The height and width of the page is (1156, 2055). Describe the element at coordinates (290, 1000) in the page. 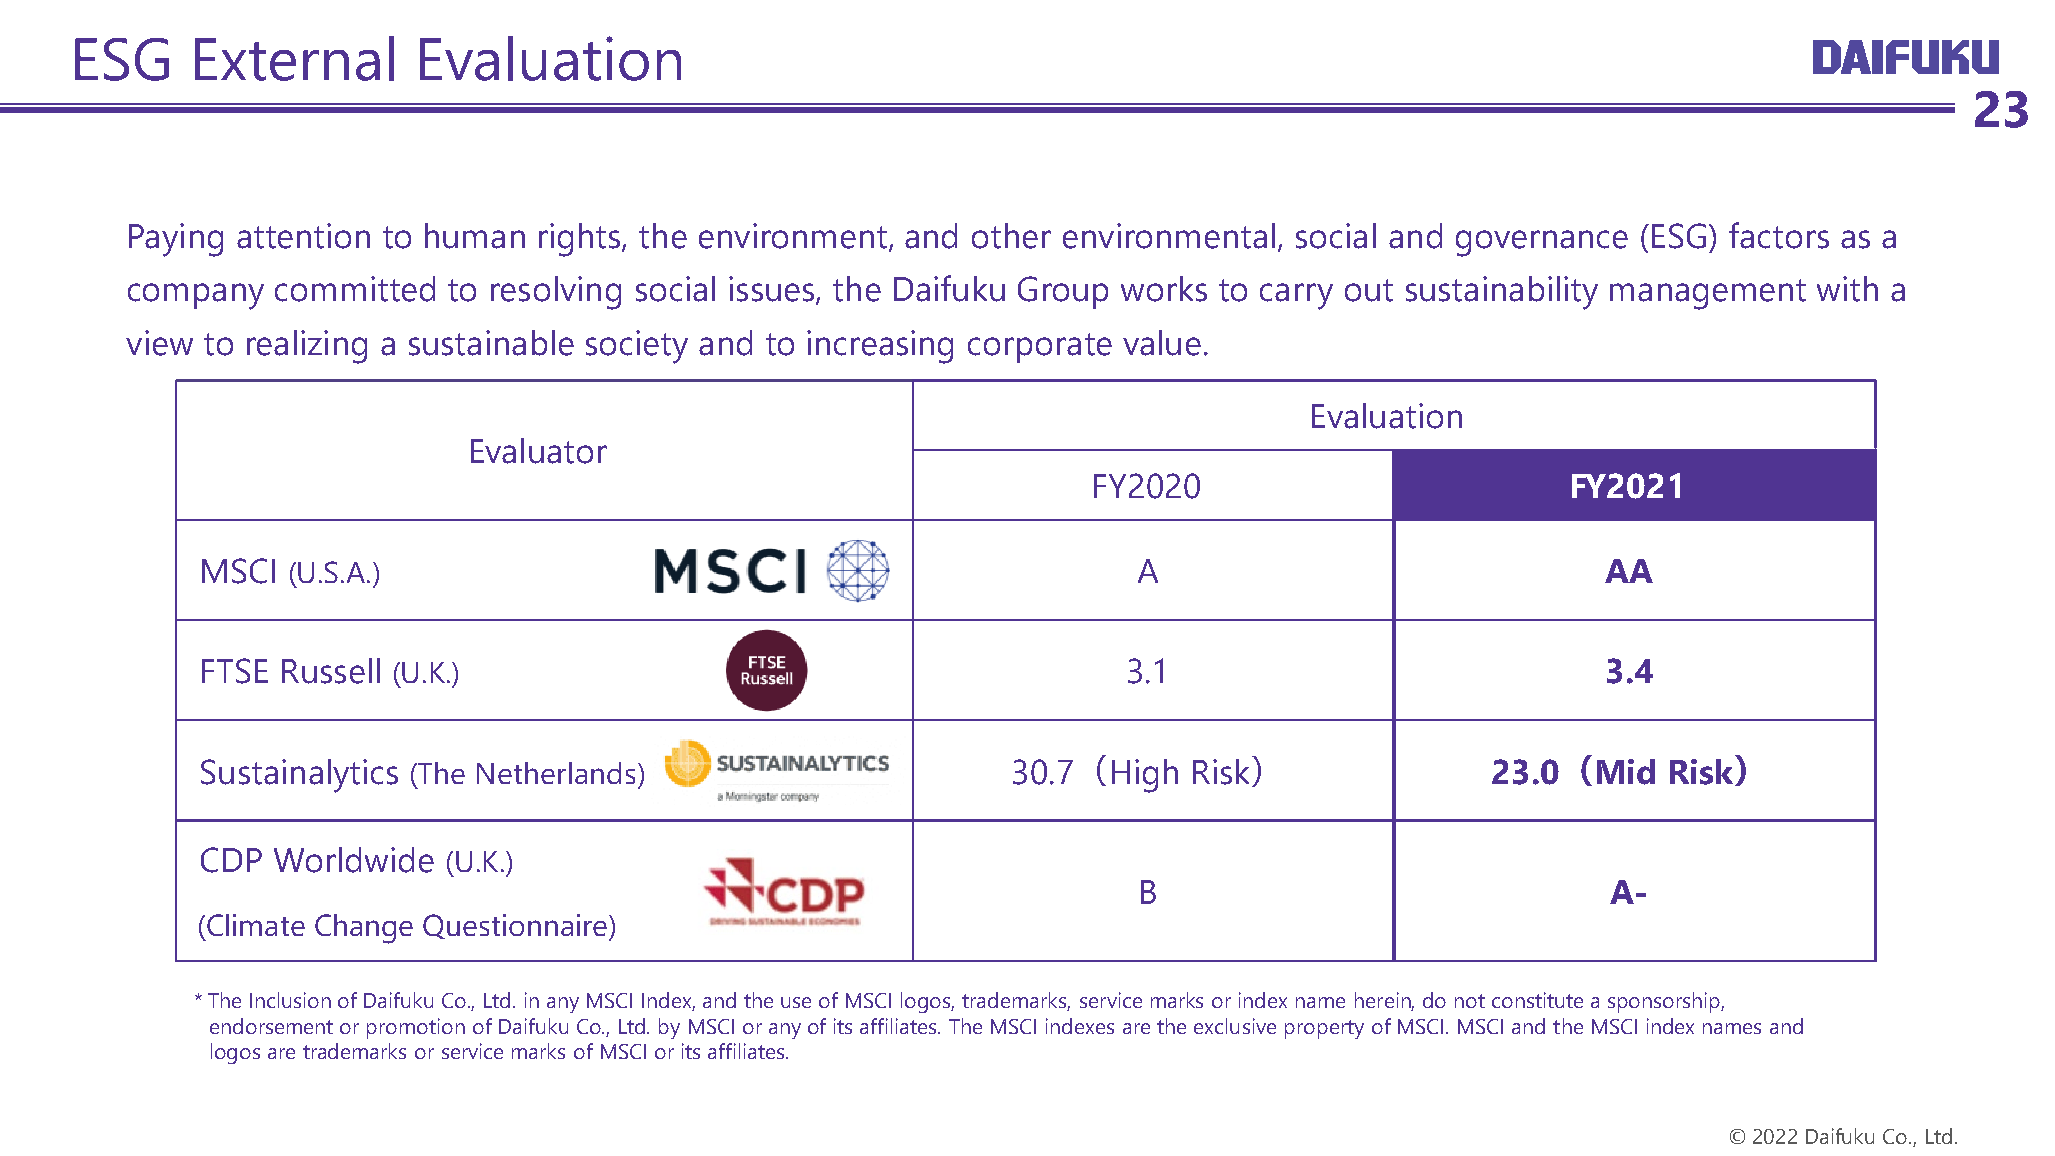

I see `Inclusion` at that location.
